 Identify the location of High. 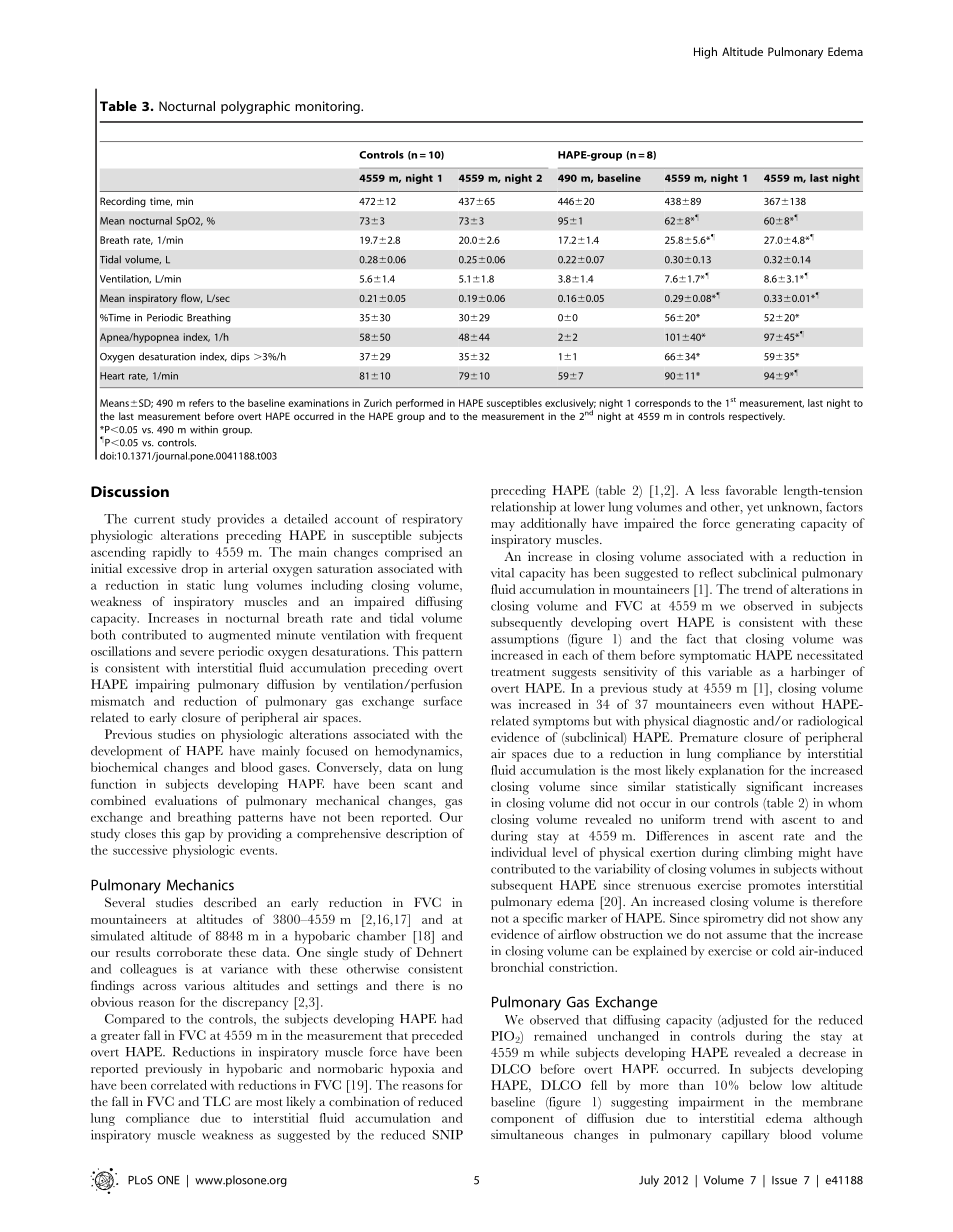
(705, 53).
